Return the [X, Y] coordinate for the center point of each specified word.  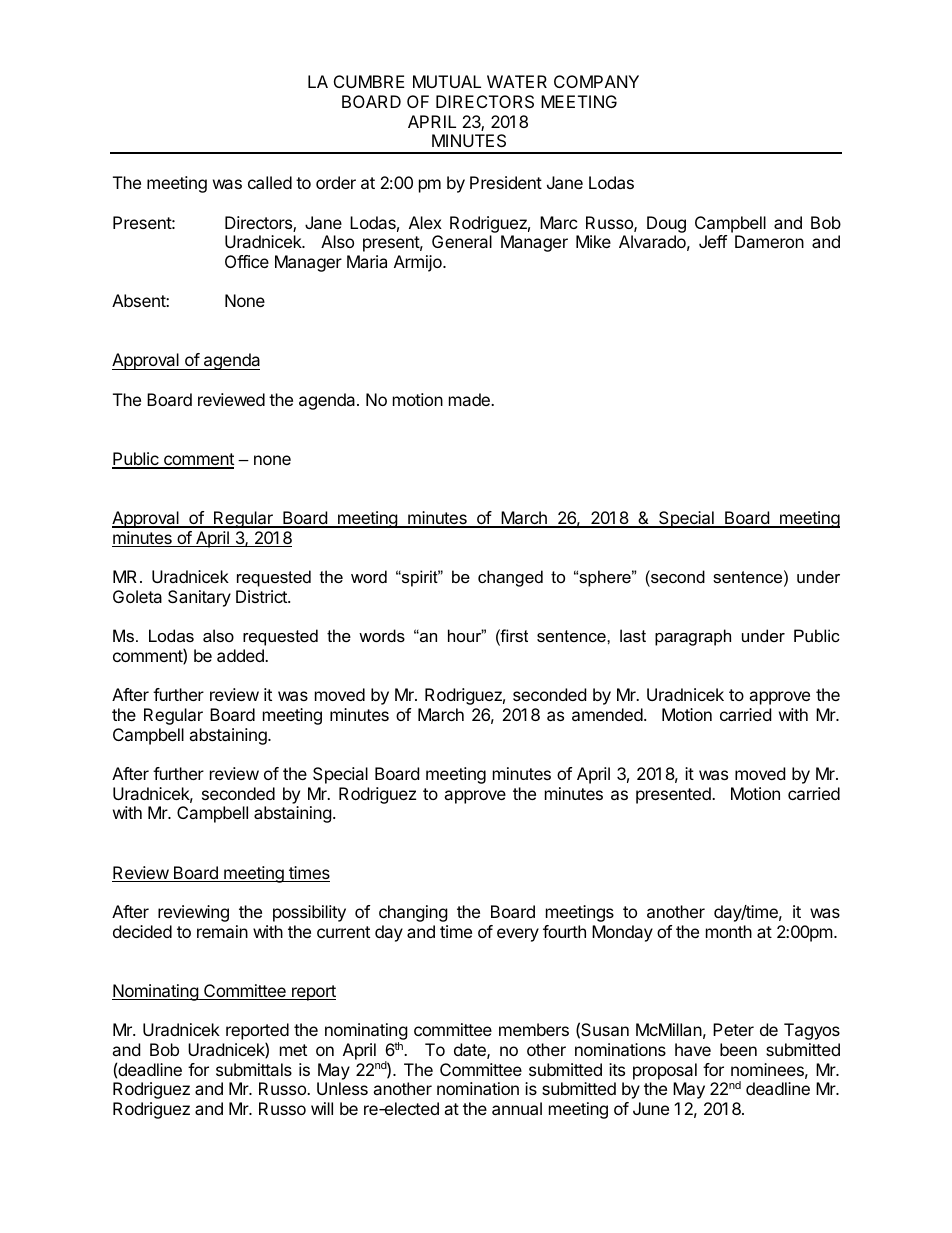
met [293, 1050]
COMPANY [596, 81]
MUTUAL [447, 81]
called [270, 182]
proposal [665, 1071]
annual [517, 1108]
